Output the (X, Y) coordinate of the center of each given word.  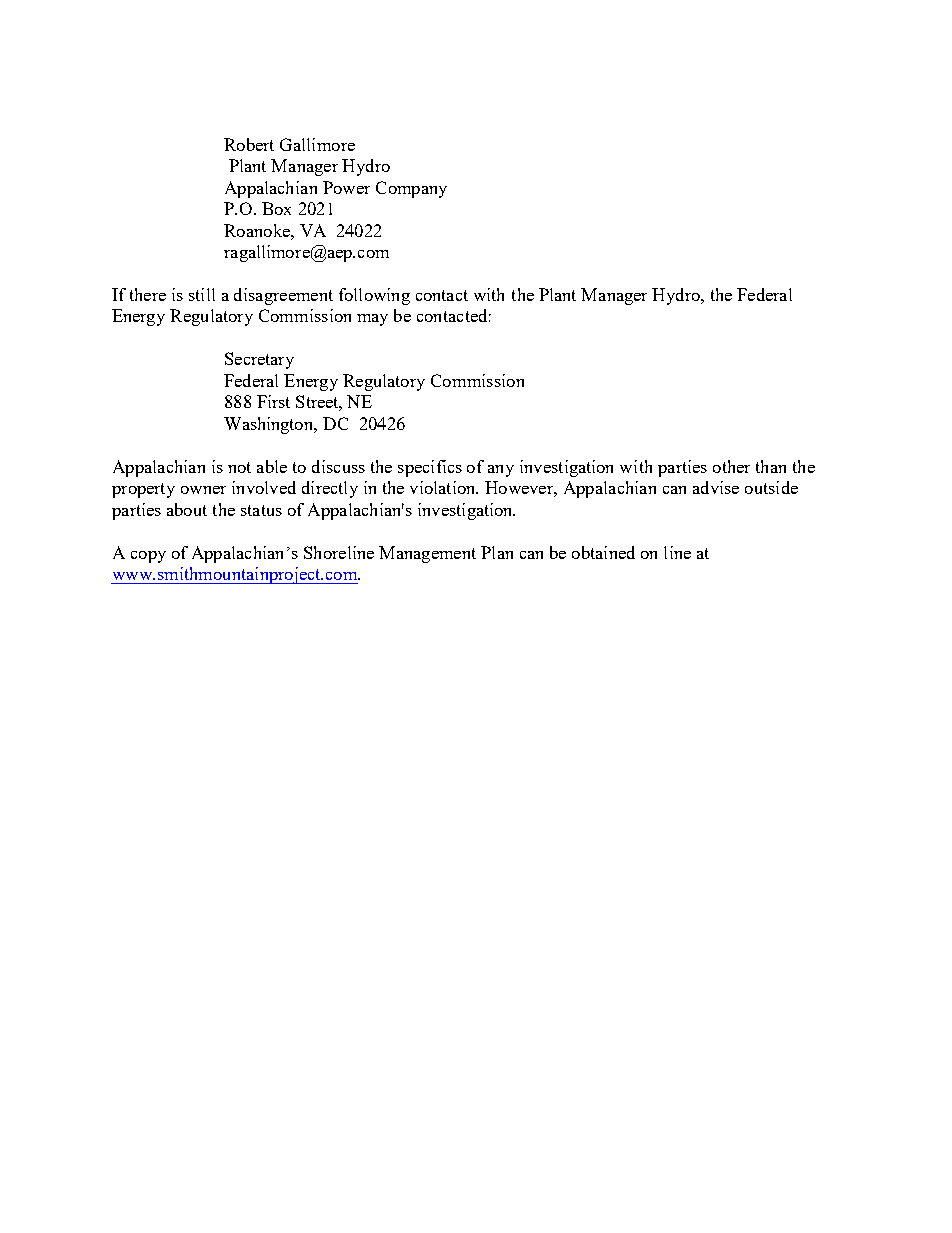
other (731, 466)
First (273, 401)
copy (148, 557)
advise (716, 487)
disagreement (283, 296)
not (239, 467)
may (372, 320)
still (202, 294)
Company (411, 189)
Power (346, 187)
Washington (270, 425)
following (374, 296)
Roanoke (258, 230)
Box (276, 208)
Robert (249, 144)
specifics (430, 468)
